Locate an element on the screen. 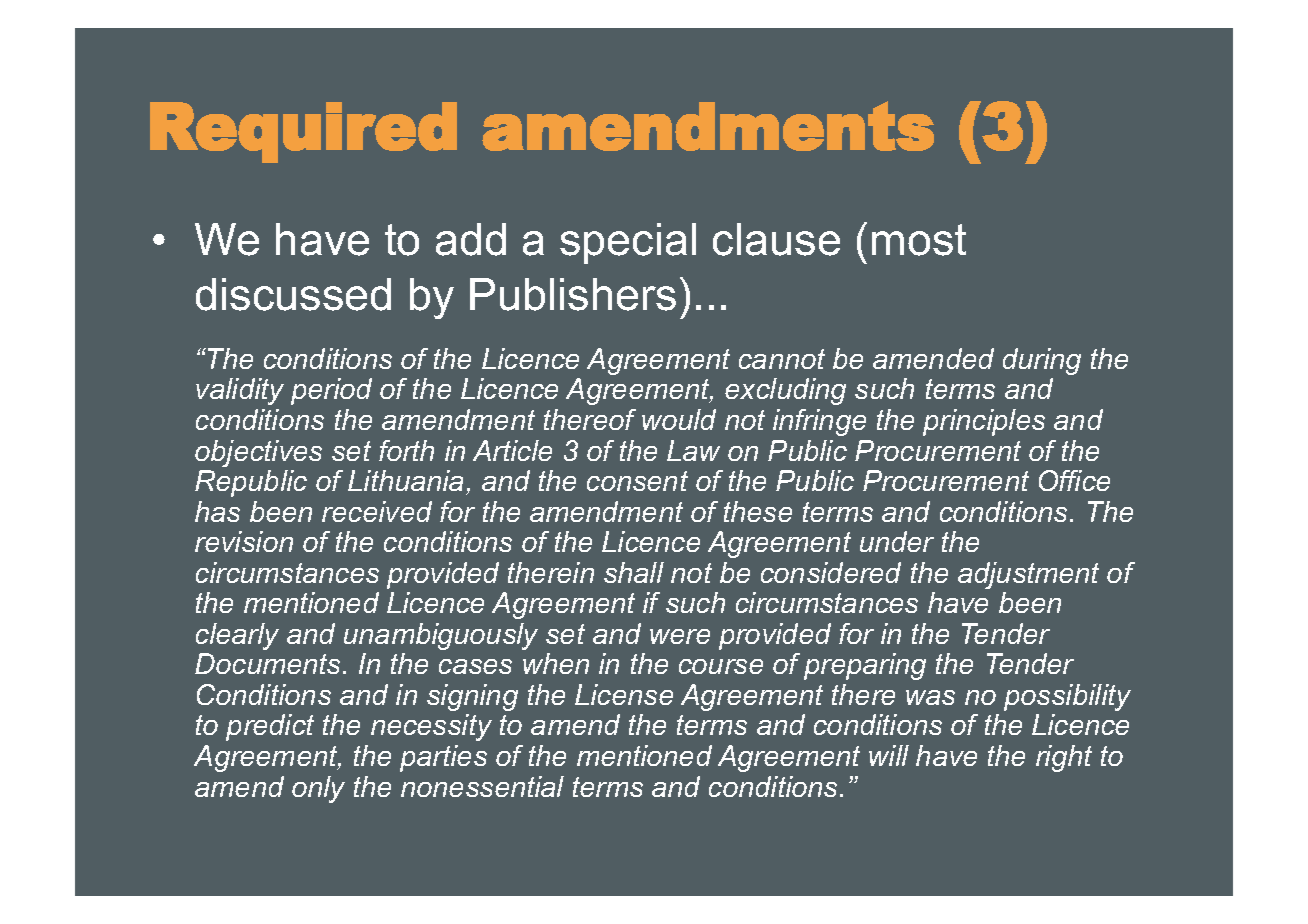 This screenshot has width=1308, height=924. will is located at coordinates (889, 755).
